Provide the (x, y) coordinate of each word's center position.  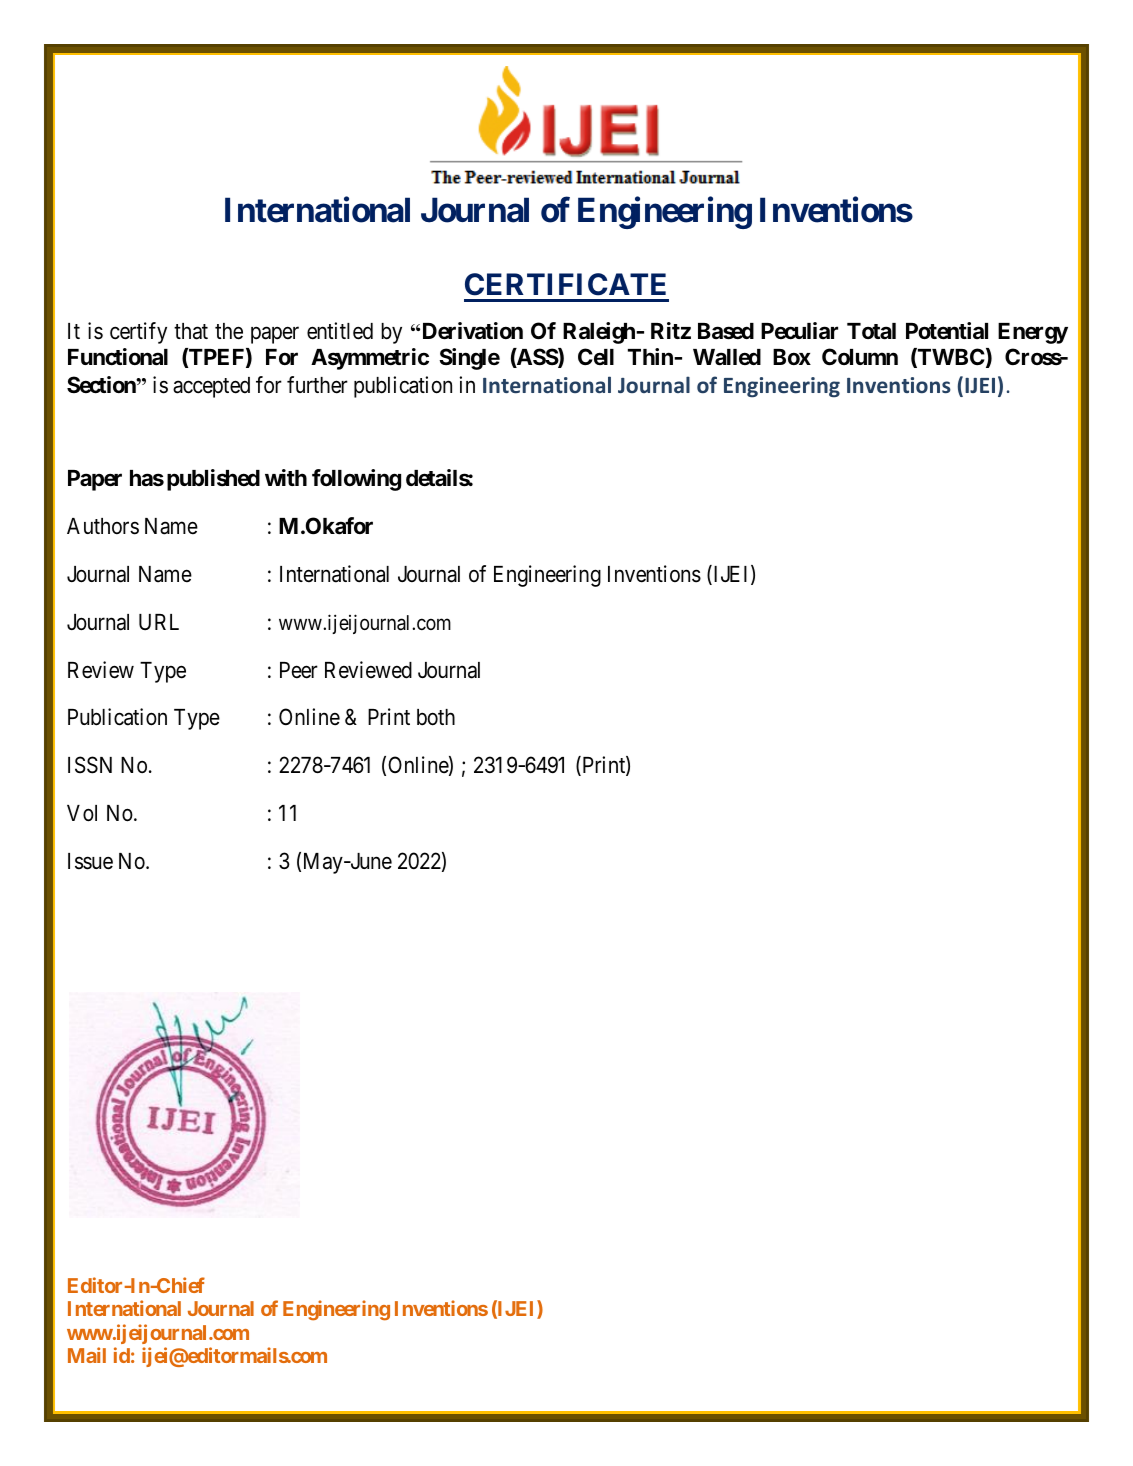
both (436, 717)
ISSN (90, 765)
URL (159, 622)
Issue (90, 861)
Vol (82, 813)
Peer (299, 670)
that (191, 331)
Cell (596, 356)
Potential (947, 331)
